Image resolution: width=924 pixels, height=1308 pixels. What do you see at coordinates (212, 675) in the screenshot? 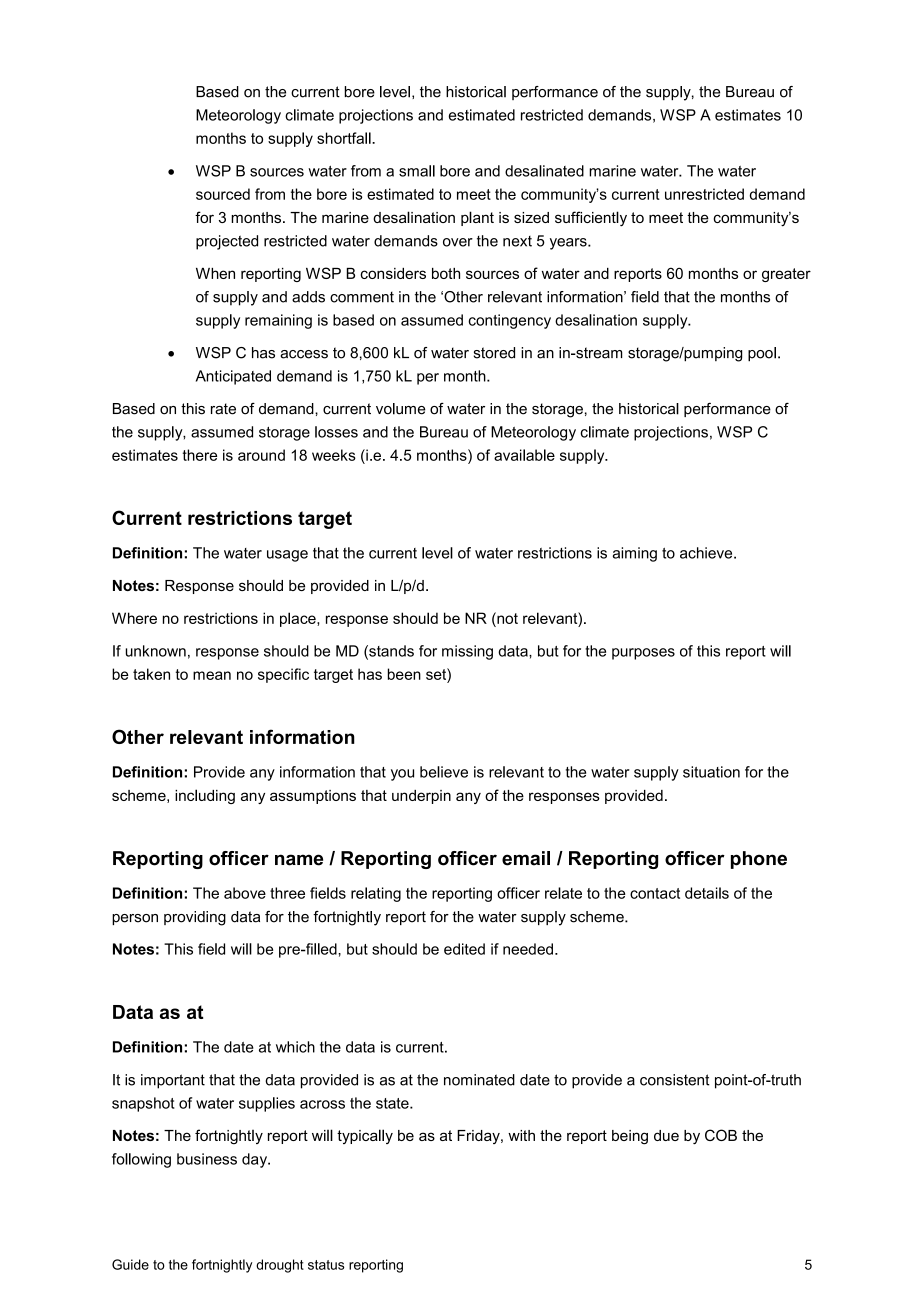
I see `mean` at bounding box center [212, 675].
